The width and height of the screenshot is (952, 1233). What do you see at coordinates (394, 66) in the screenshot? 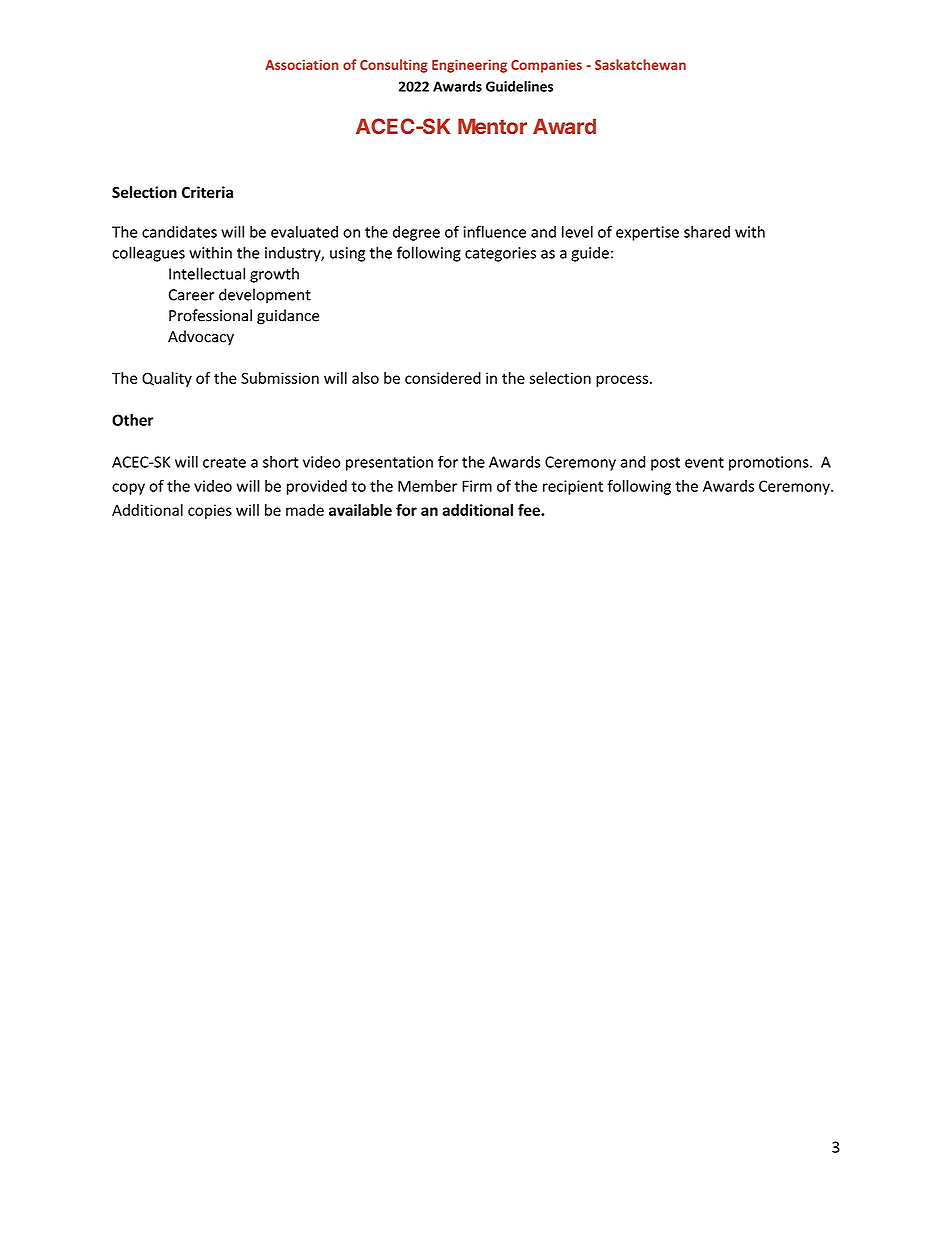
I see `Consulting` at bounding box center [394, 66].
